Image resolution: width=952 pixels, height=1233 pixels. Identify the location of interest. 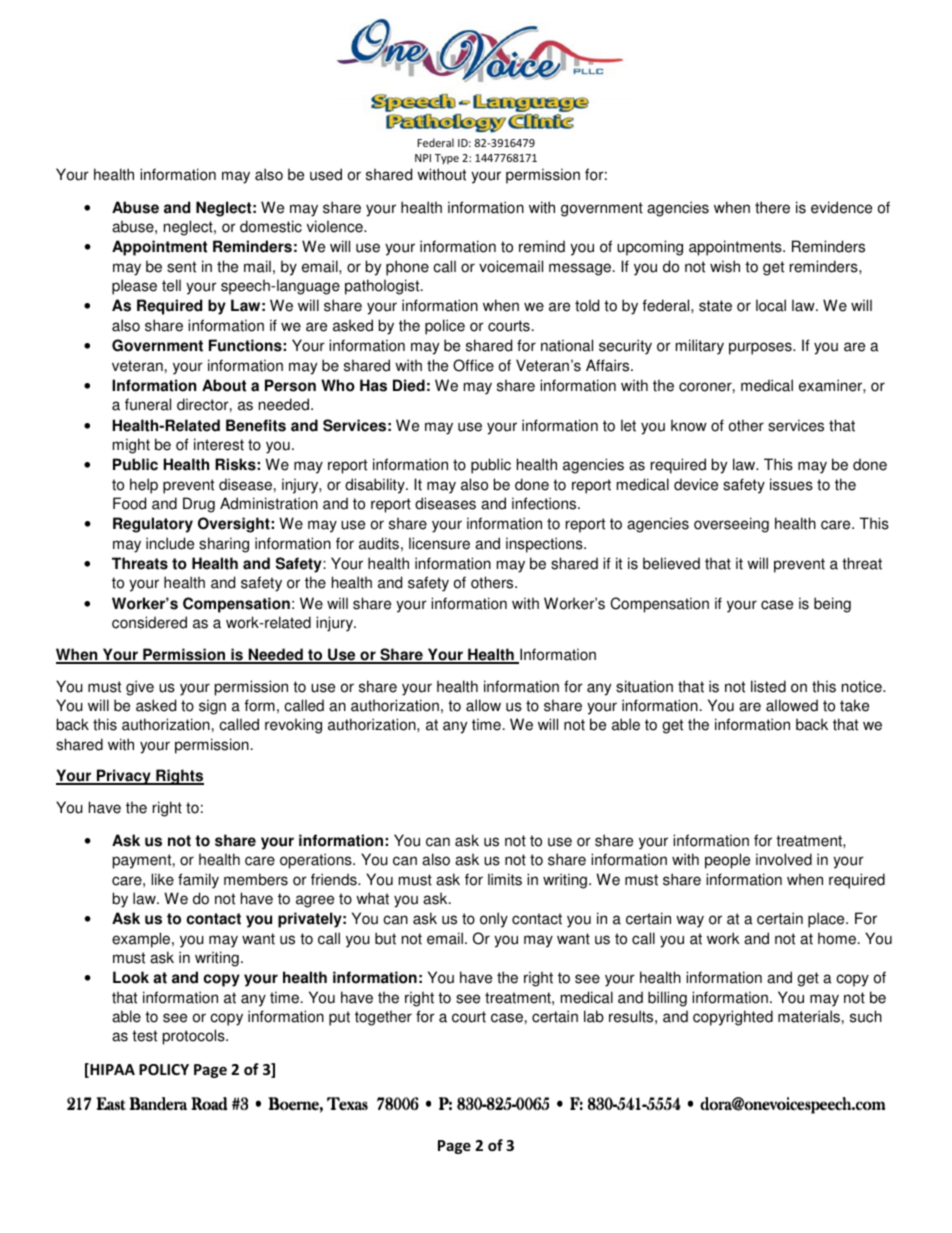
(219, 444).
